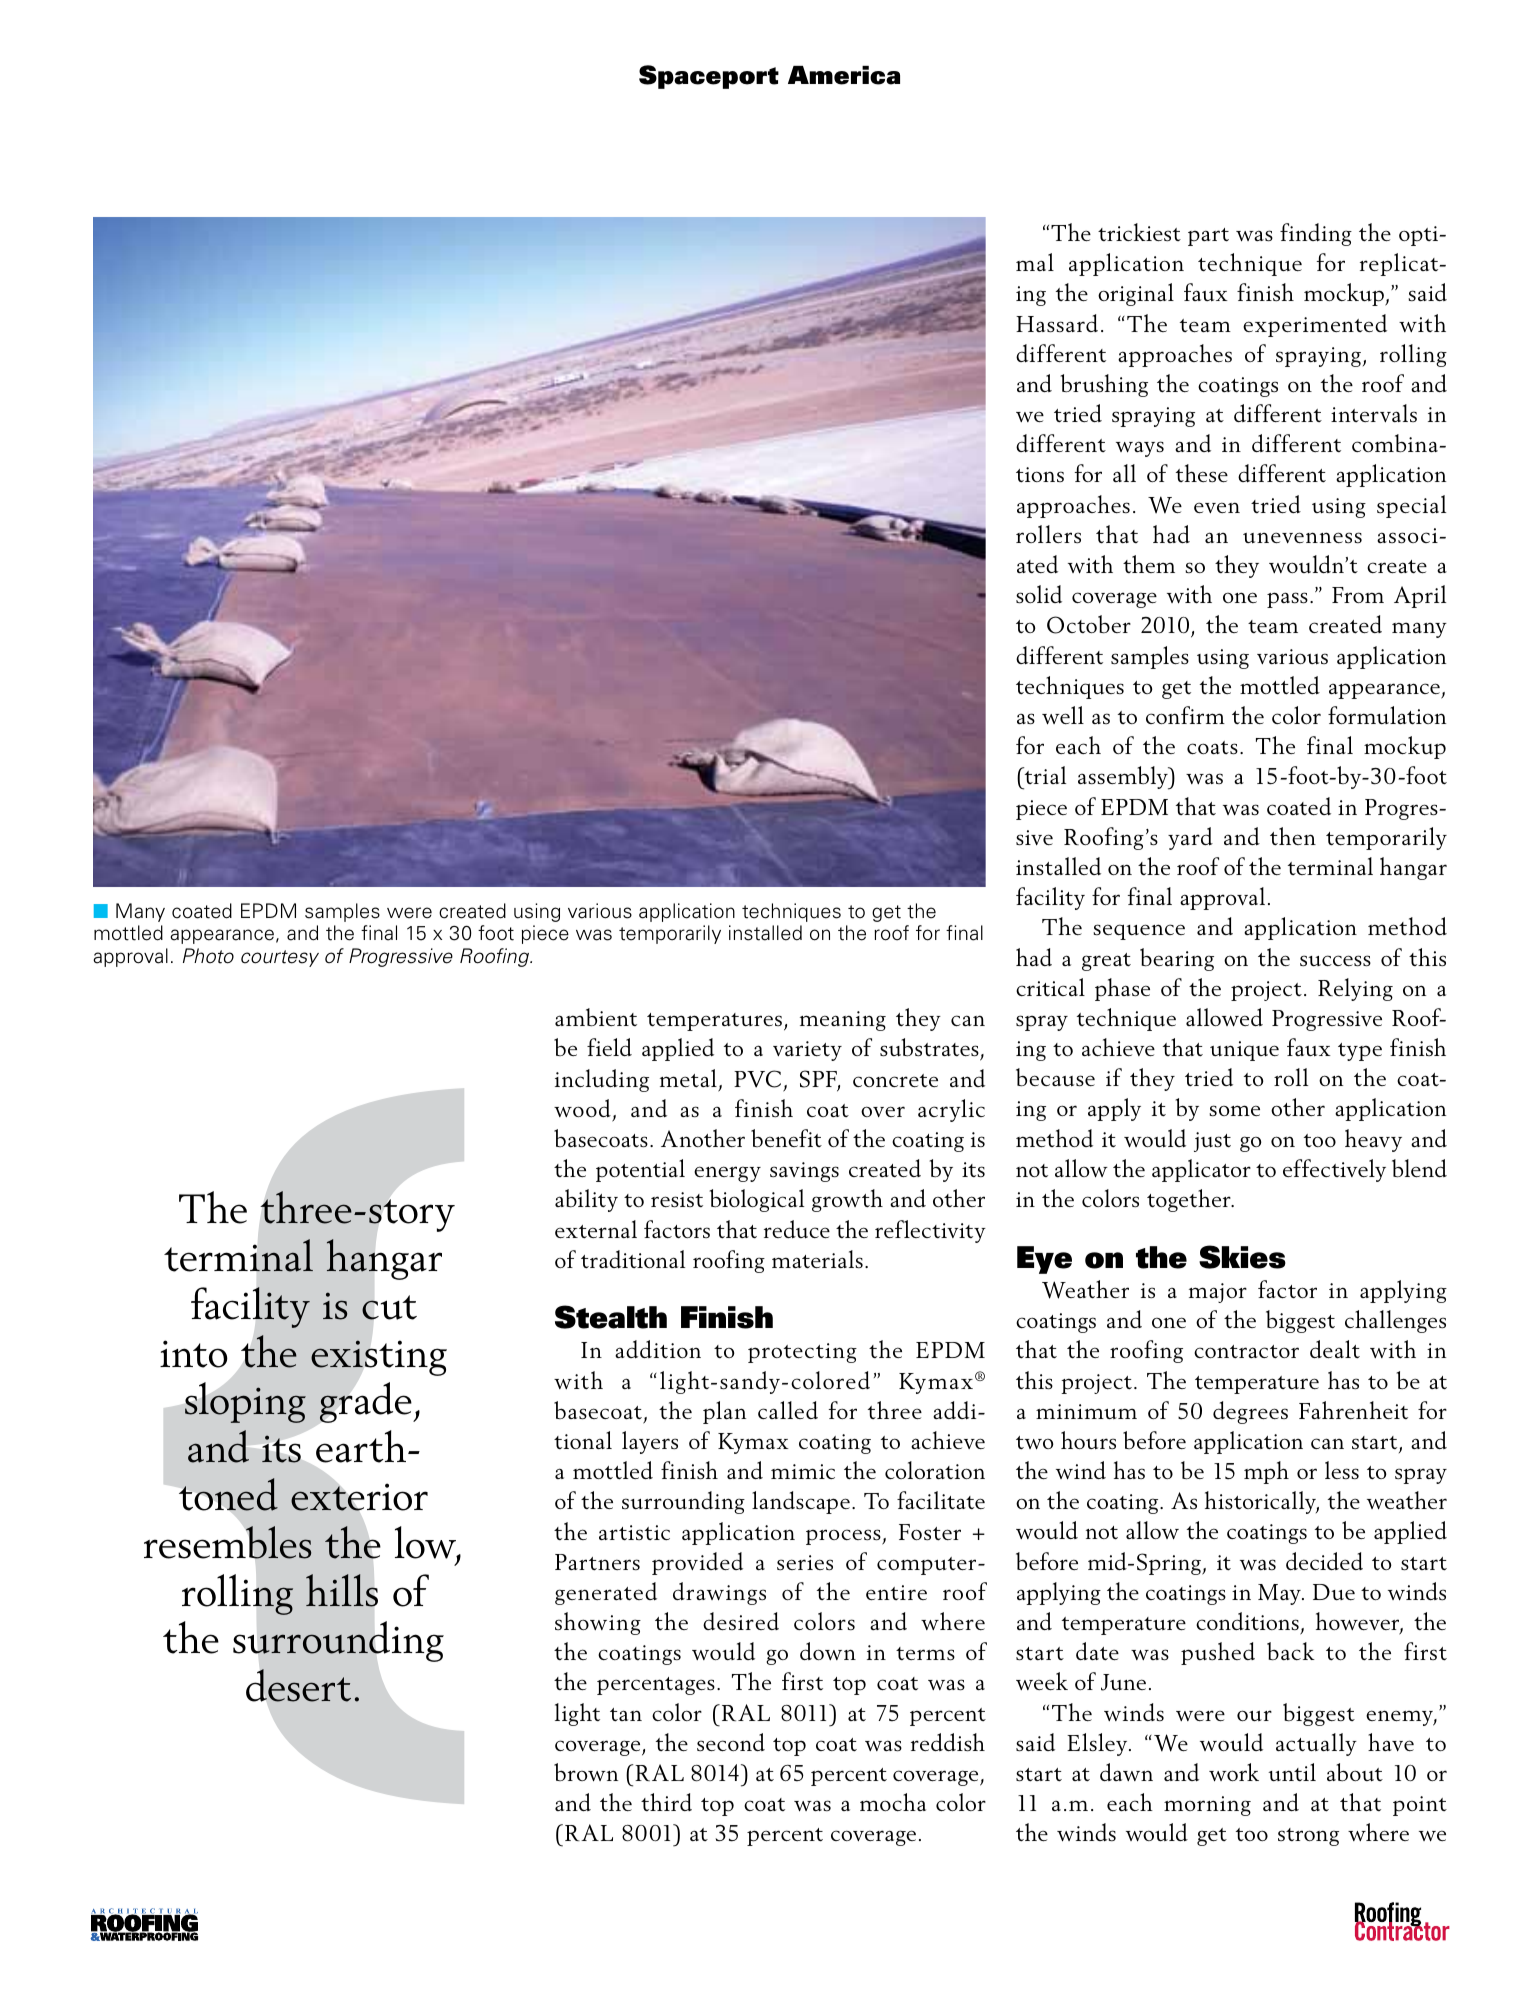 Image resolution: width=1540 pixels, height=1993 pixels. Describe the element at coordinates (1202, 473) in the image. I see `these` at that location.
